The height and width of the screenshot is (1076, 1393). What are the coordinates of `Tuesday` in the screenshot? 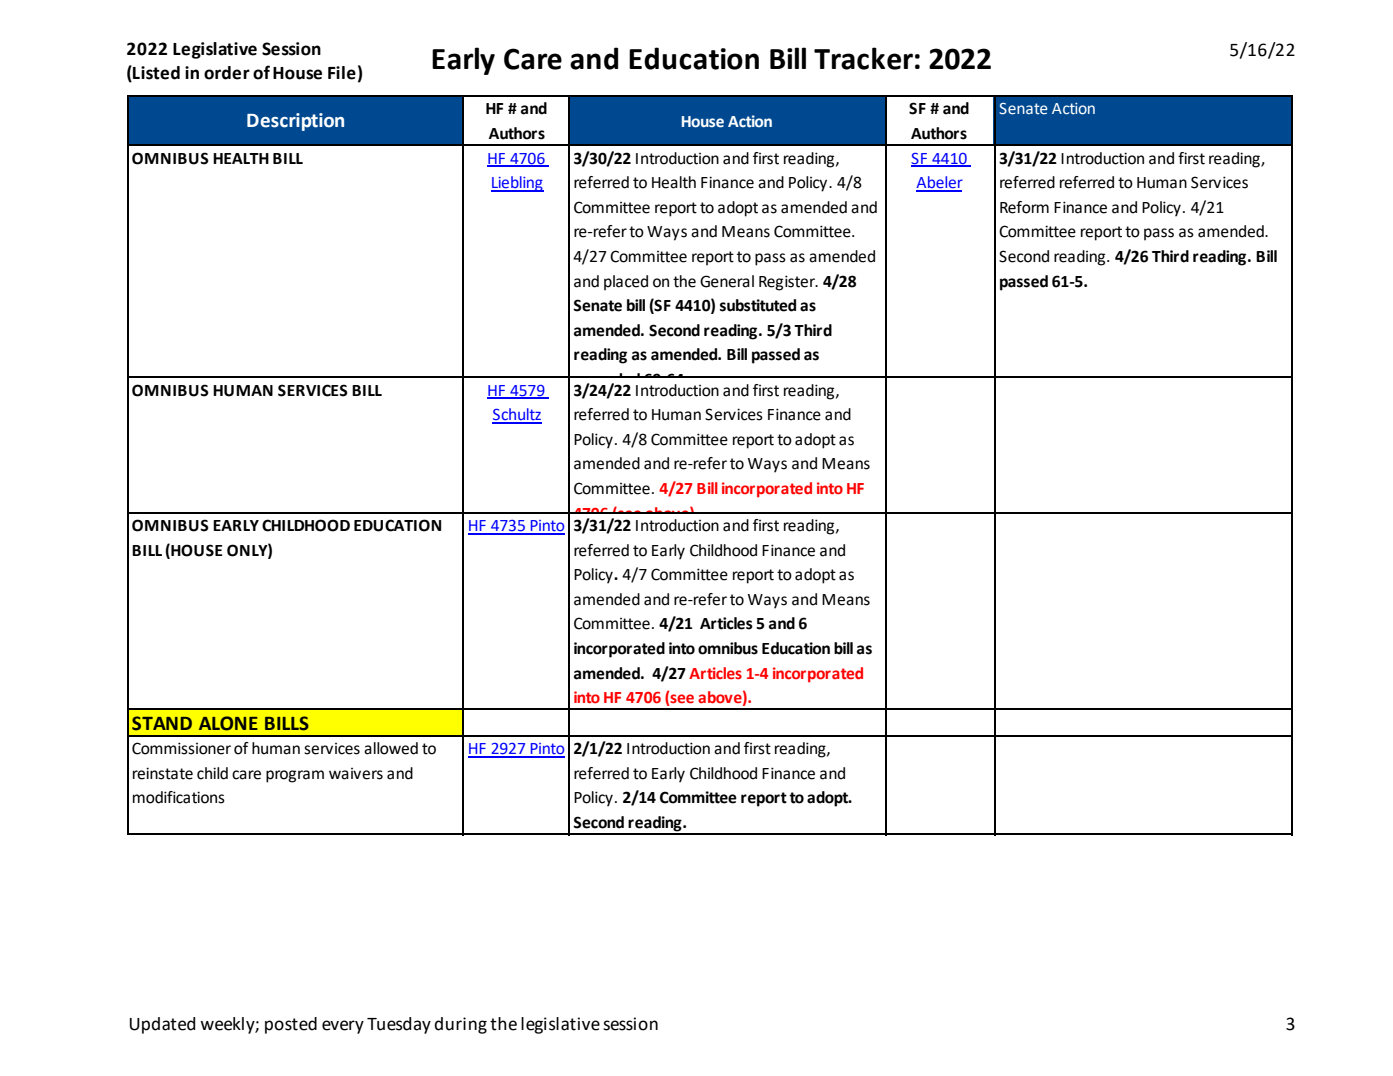 It's located at (399, 1025).
